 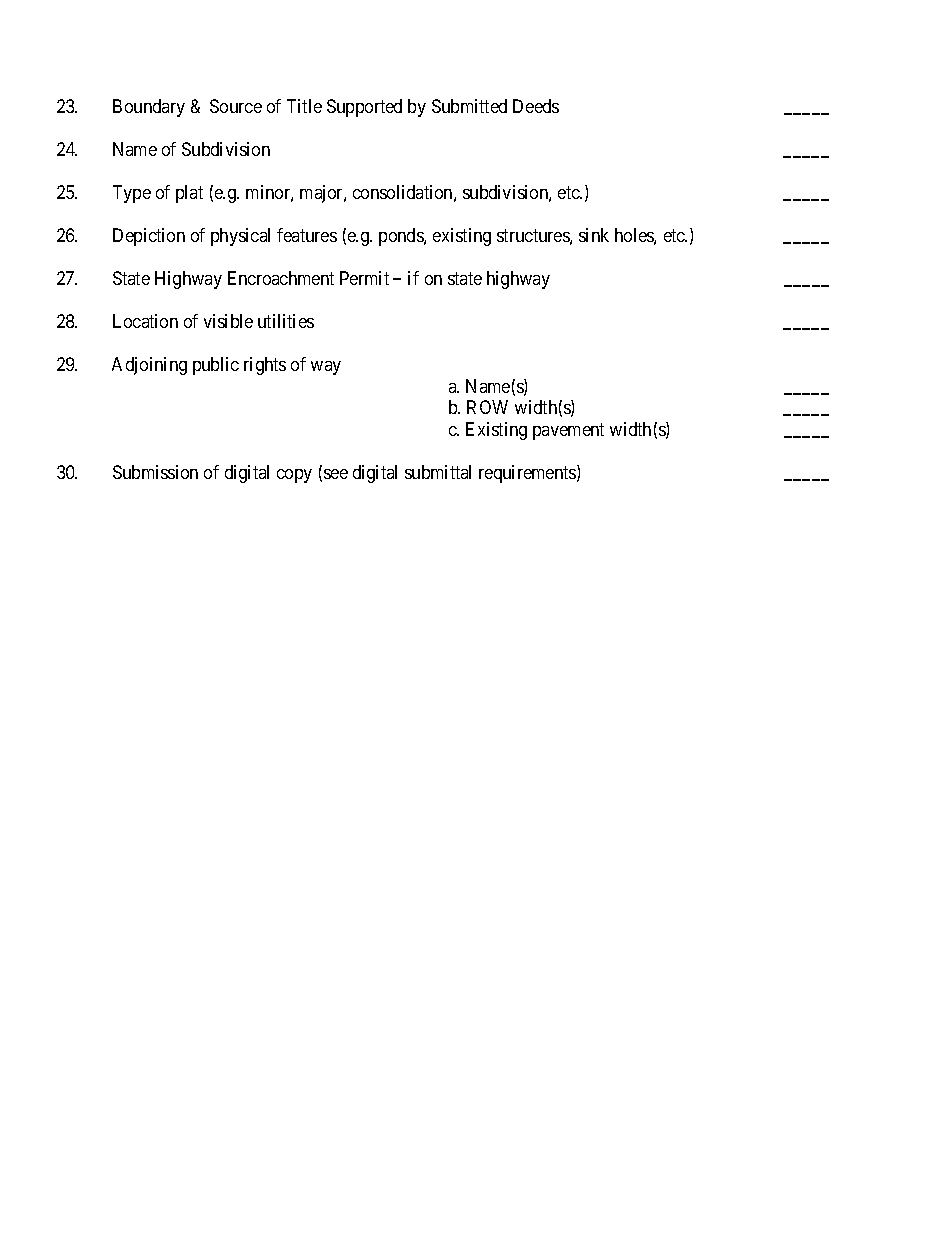 I want to click on Boundary, so click(x=149, y=108).
